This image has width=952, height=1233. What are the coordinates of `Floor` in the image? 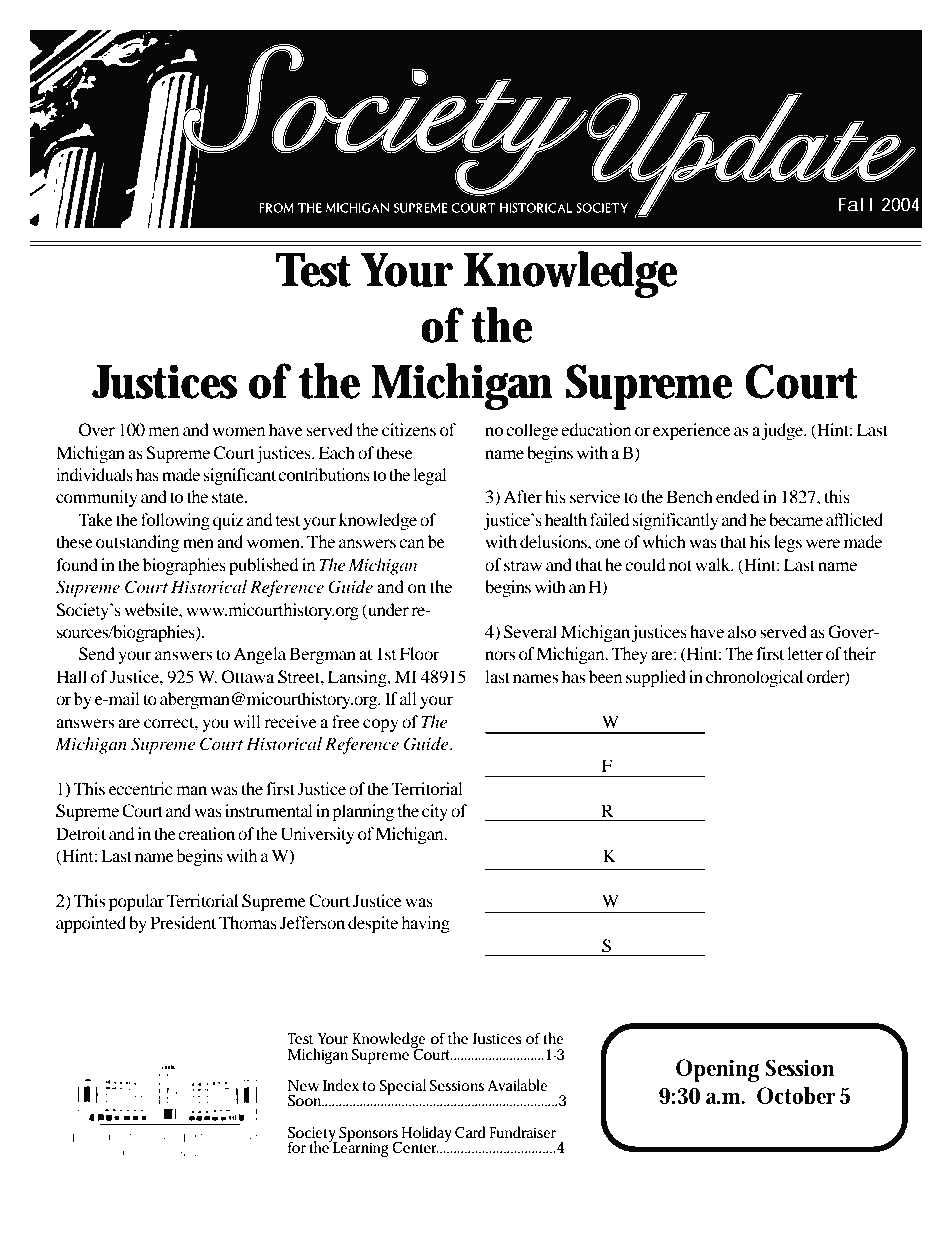 It's located at (420, 653).
